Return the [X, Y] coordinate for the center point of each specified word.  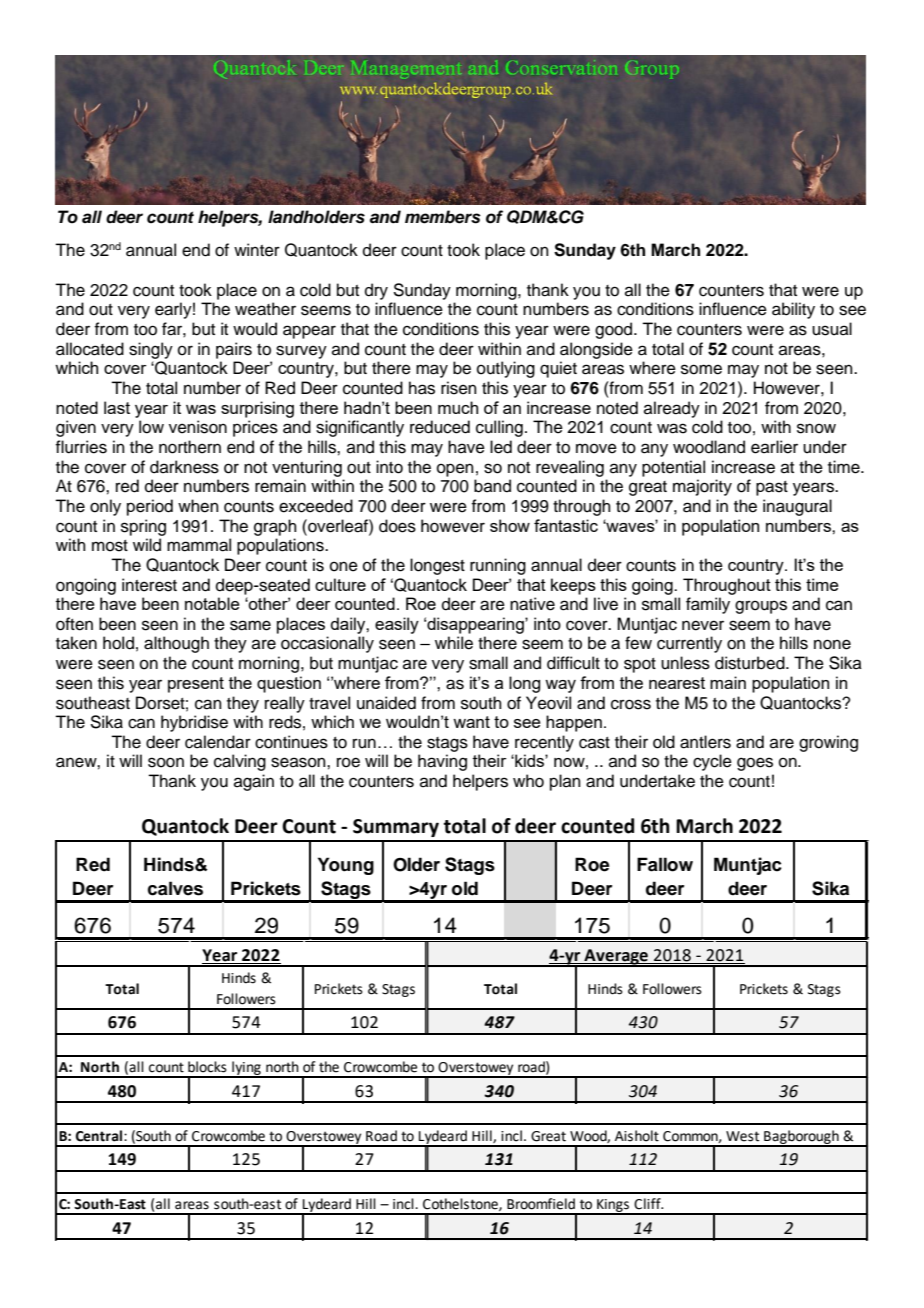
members [443, 217]
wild [147, 545]
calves [175, 888]
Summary [396, 828]
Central [100, 1136]
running [498, 566]
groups [761, 607]
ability [793, 310]
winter [257, 250]
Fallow [665, 864]
